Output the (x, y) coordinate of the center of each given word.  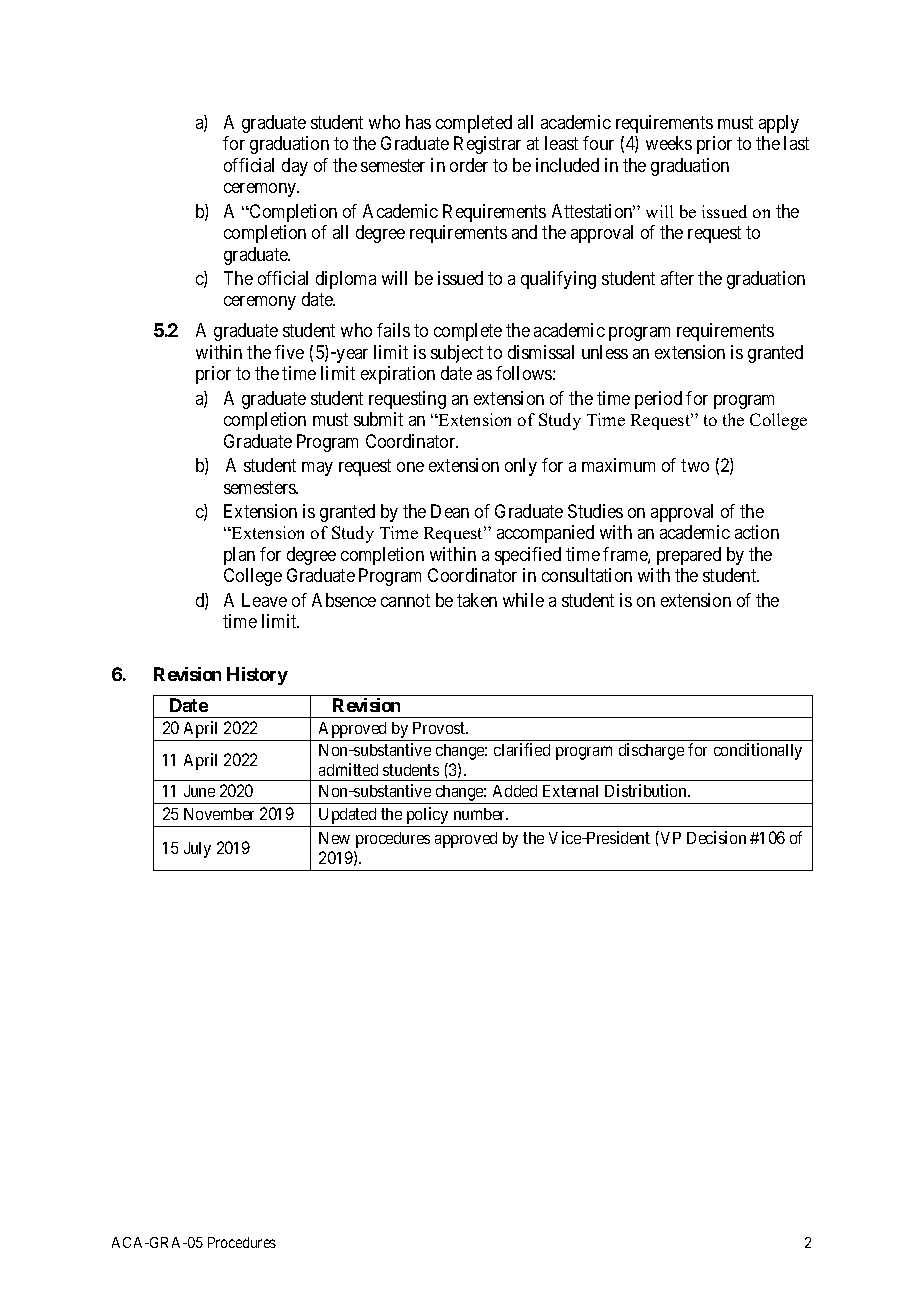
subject (457, 354)
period (658, 400)
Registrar (487, 145)
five (289, 352)
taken (477, 600)
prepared (689, 556)
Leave (264, 600)
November (219, 814)
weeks (669, 143)
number (481, 814)
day (295, 167)
